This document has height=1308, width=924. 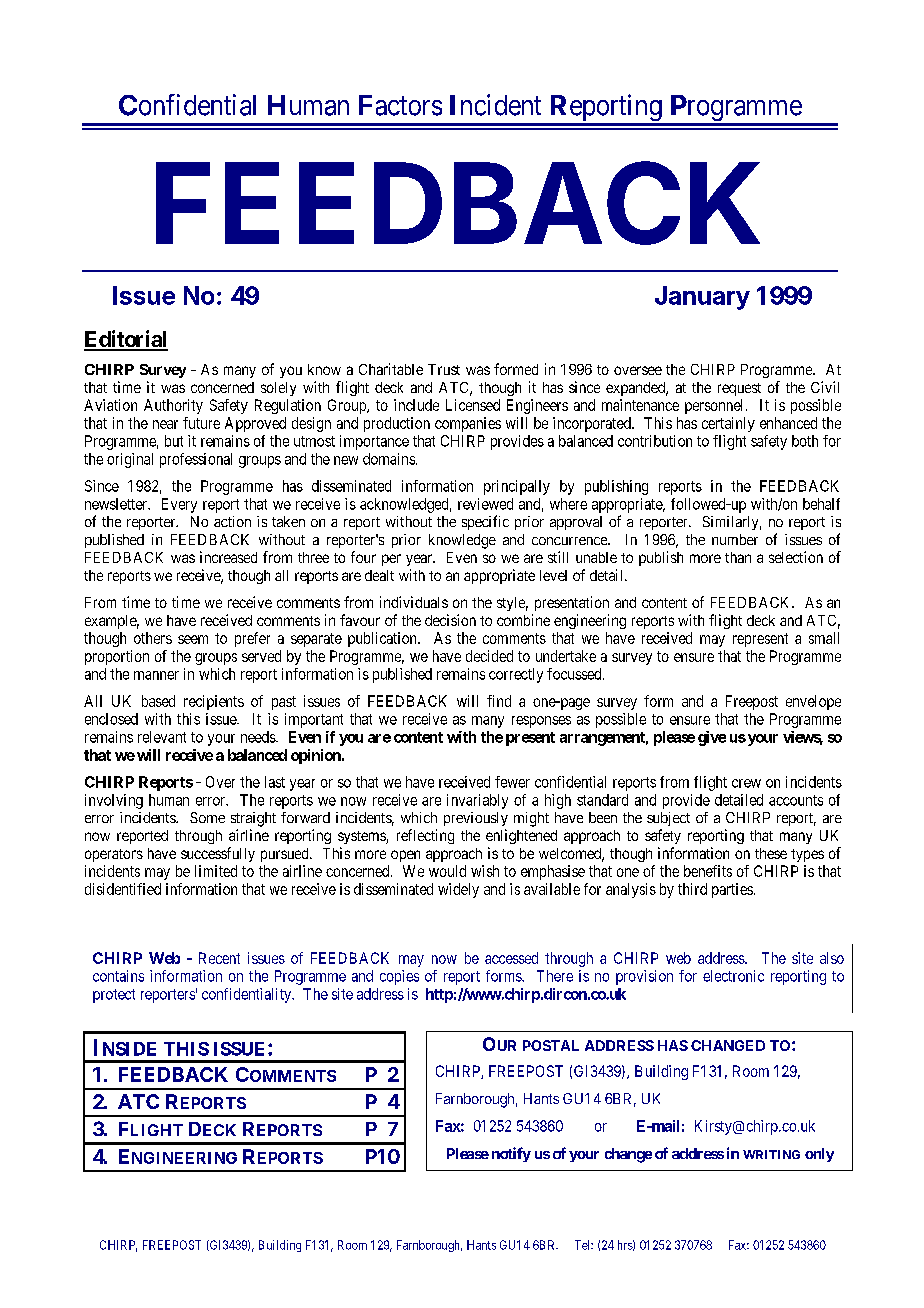 What do you see at coordinates (702, 298) in the document?
I see `January` at bounding box center [702, 298].
